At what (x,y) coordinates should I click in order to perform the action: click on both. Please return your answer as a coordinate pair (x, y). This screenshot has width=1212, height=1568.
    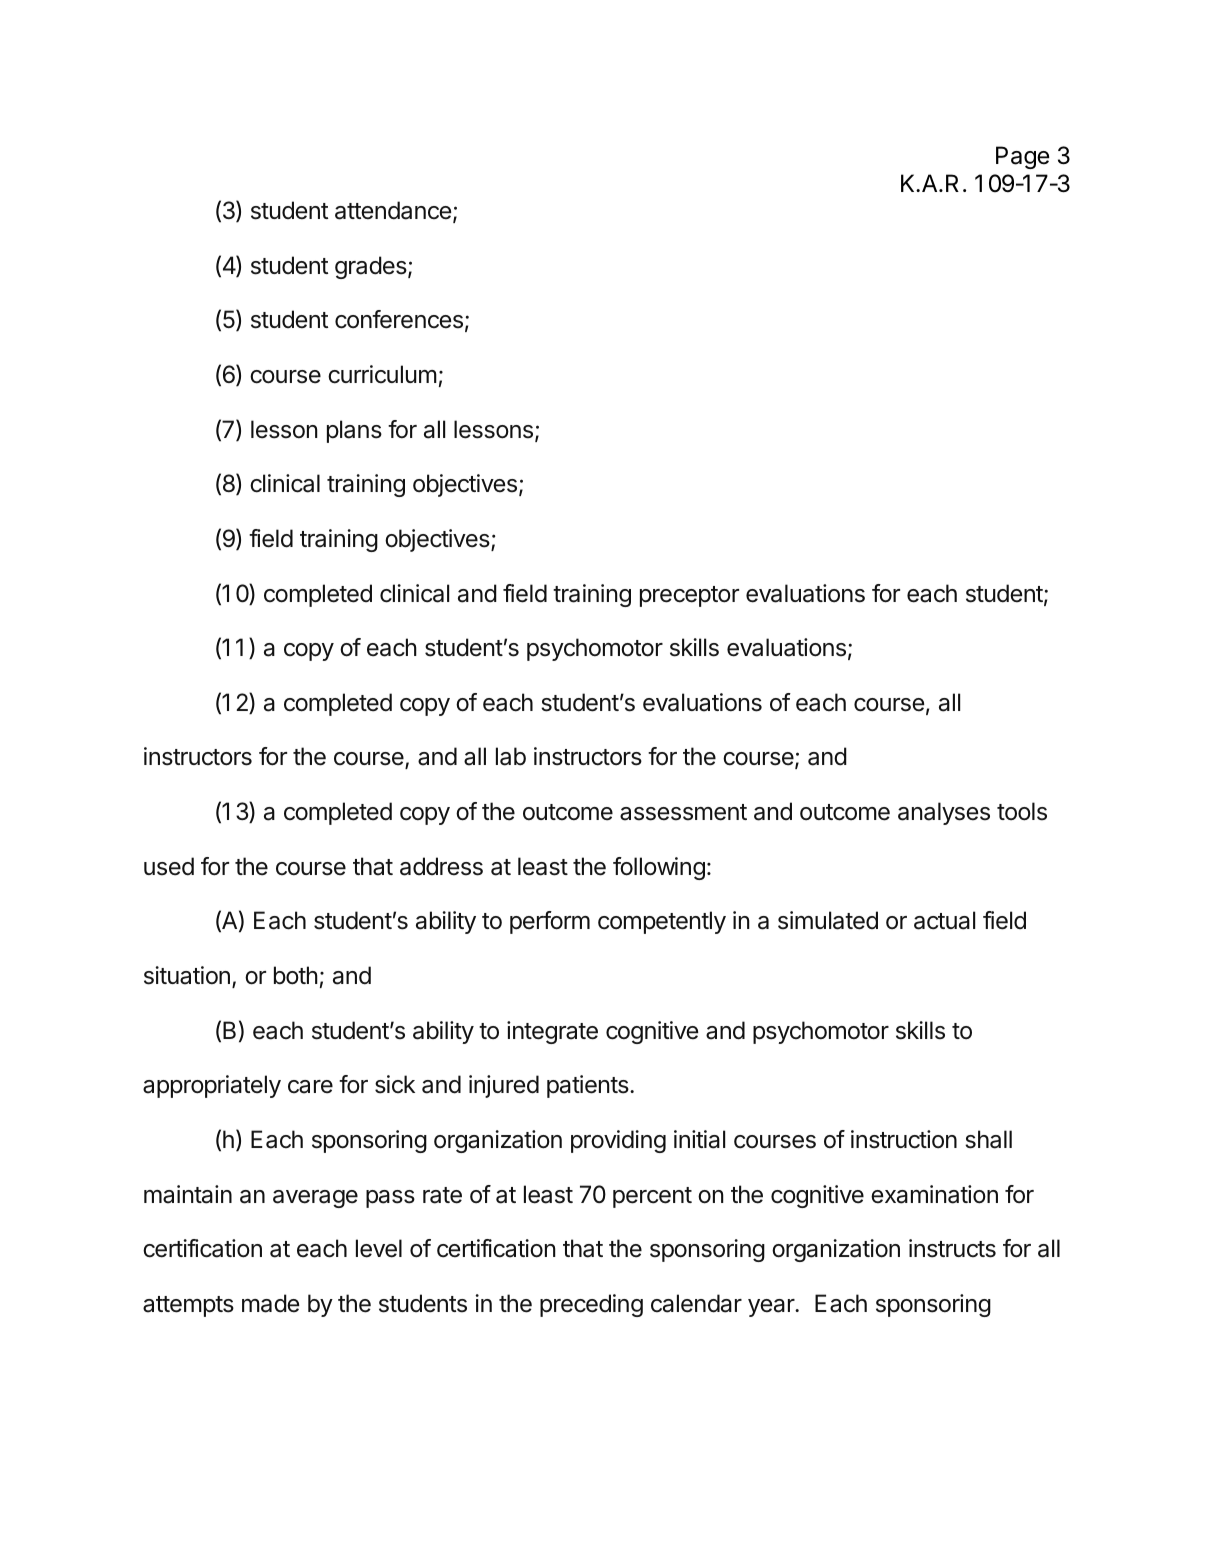
    Looking at the image, I should click on (296, 975).
